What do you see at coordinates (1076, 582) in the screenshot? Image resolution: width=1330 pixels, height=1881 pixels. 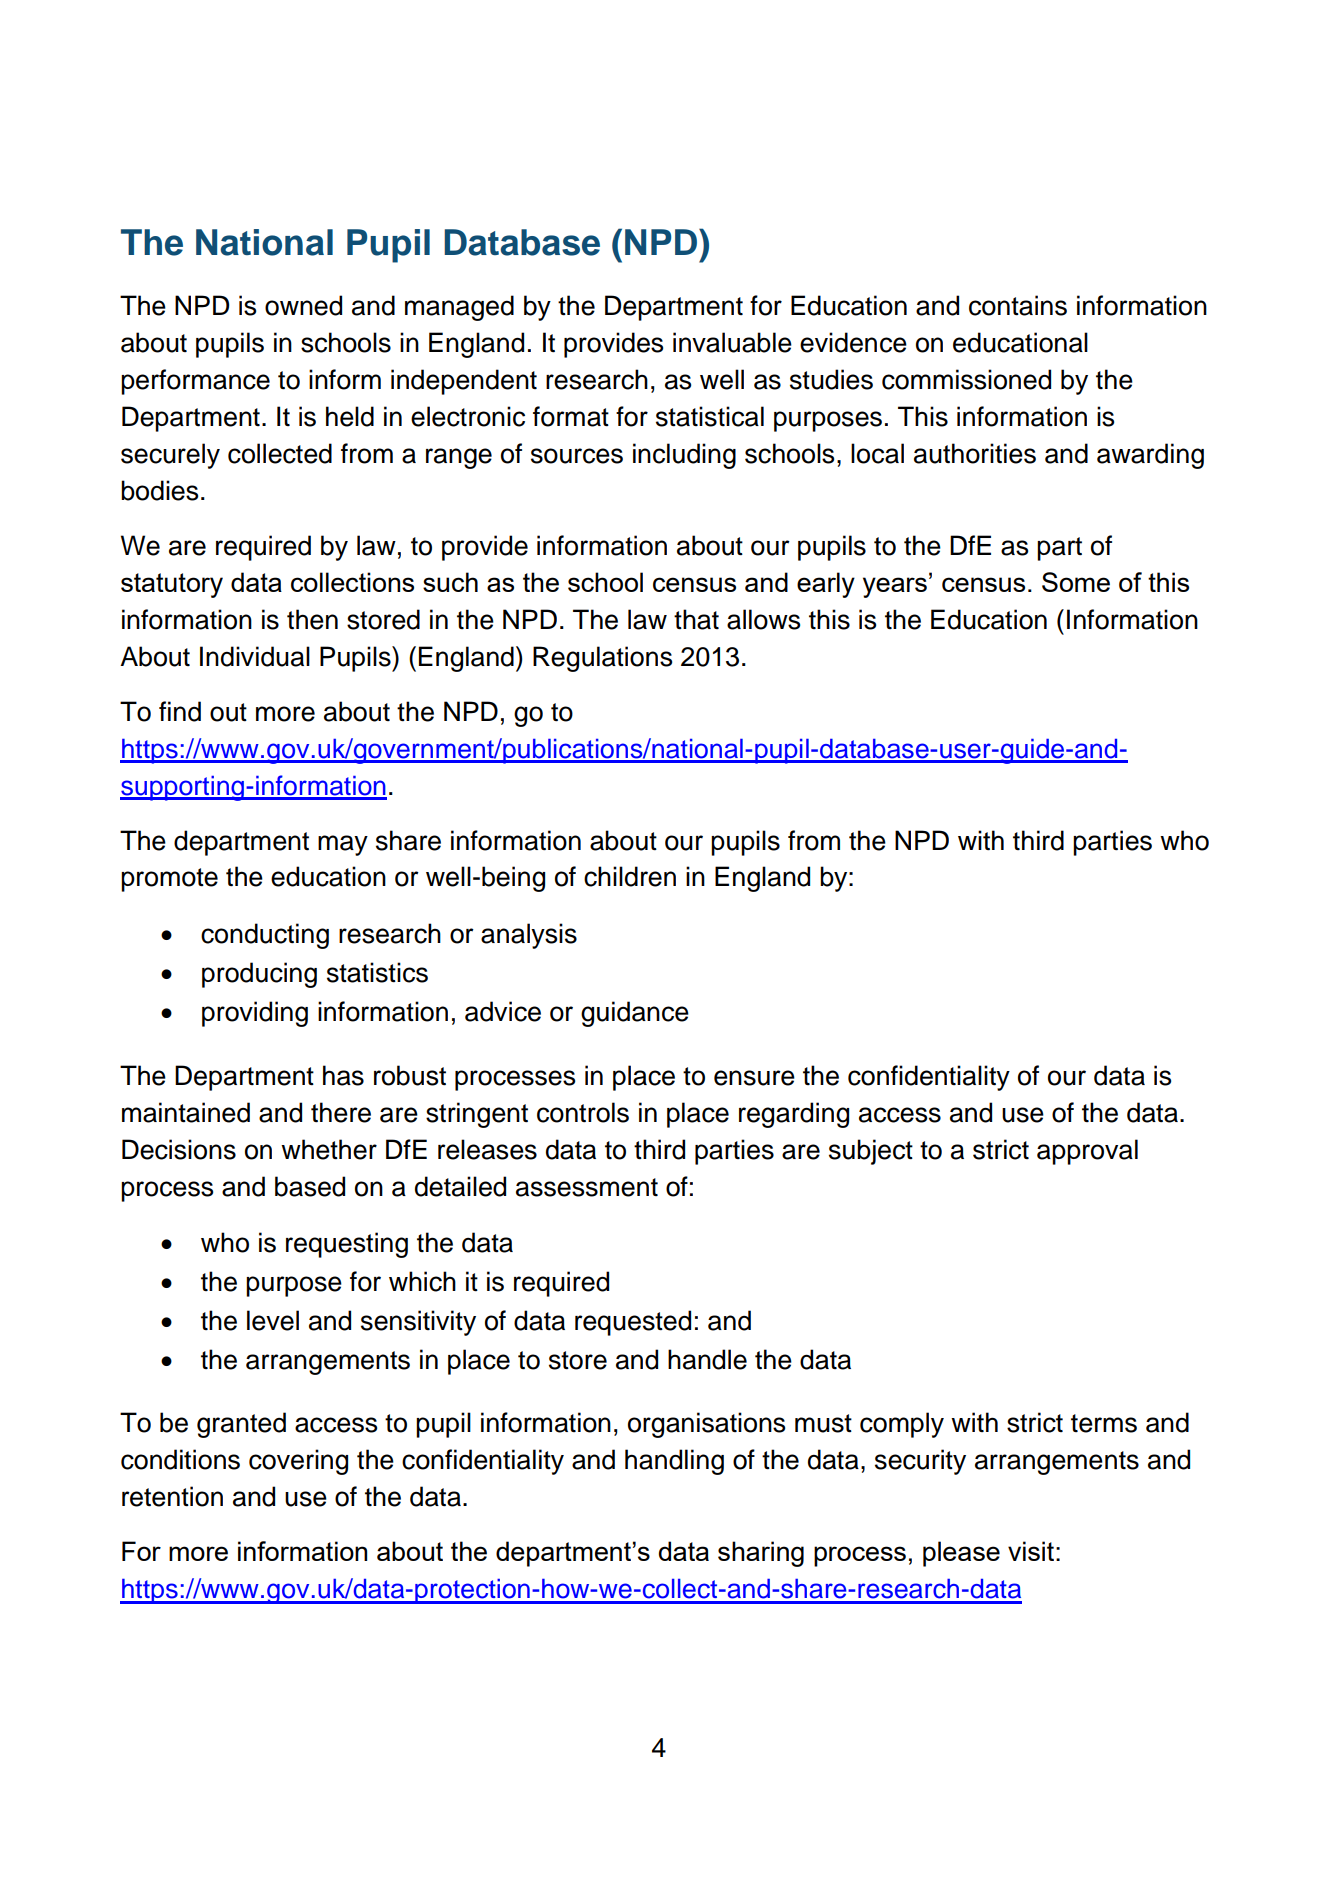 I see `Some` at bounding box center [1076, 582].
